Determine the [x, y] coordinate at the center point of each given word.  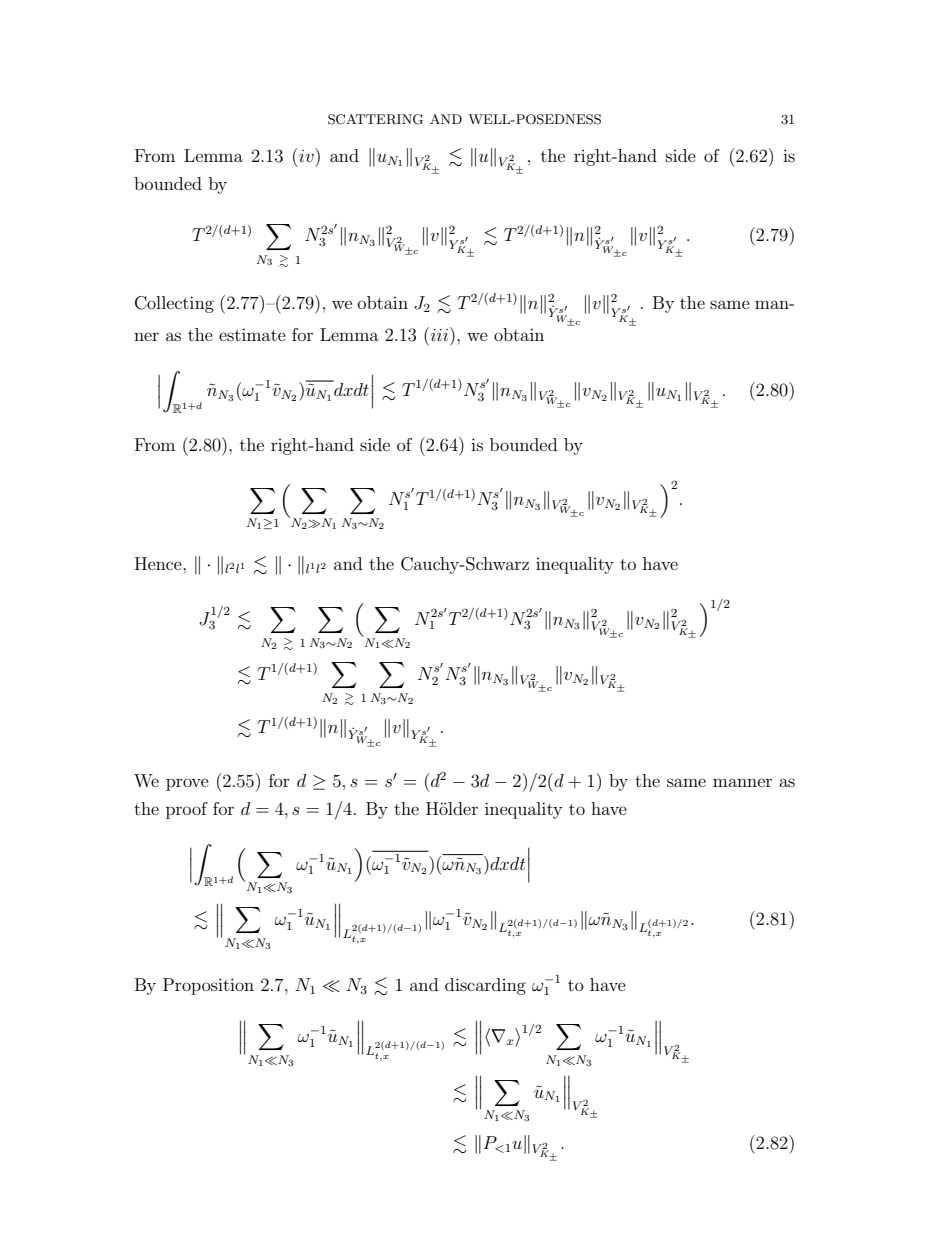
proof [187, 810]
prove [187, 784]
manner [742, 782]
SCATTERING [375, 119]
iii [439, 334]
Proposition [208, 986]
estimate [252, 334]
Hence [159, 563]
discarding [485, 986]
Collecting [174, 304]
